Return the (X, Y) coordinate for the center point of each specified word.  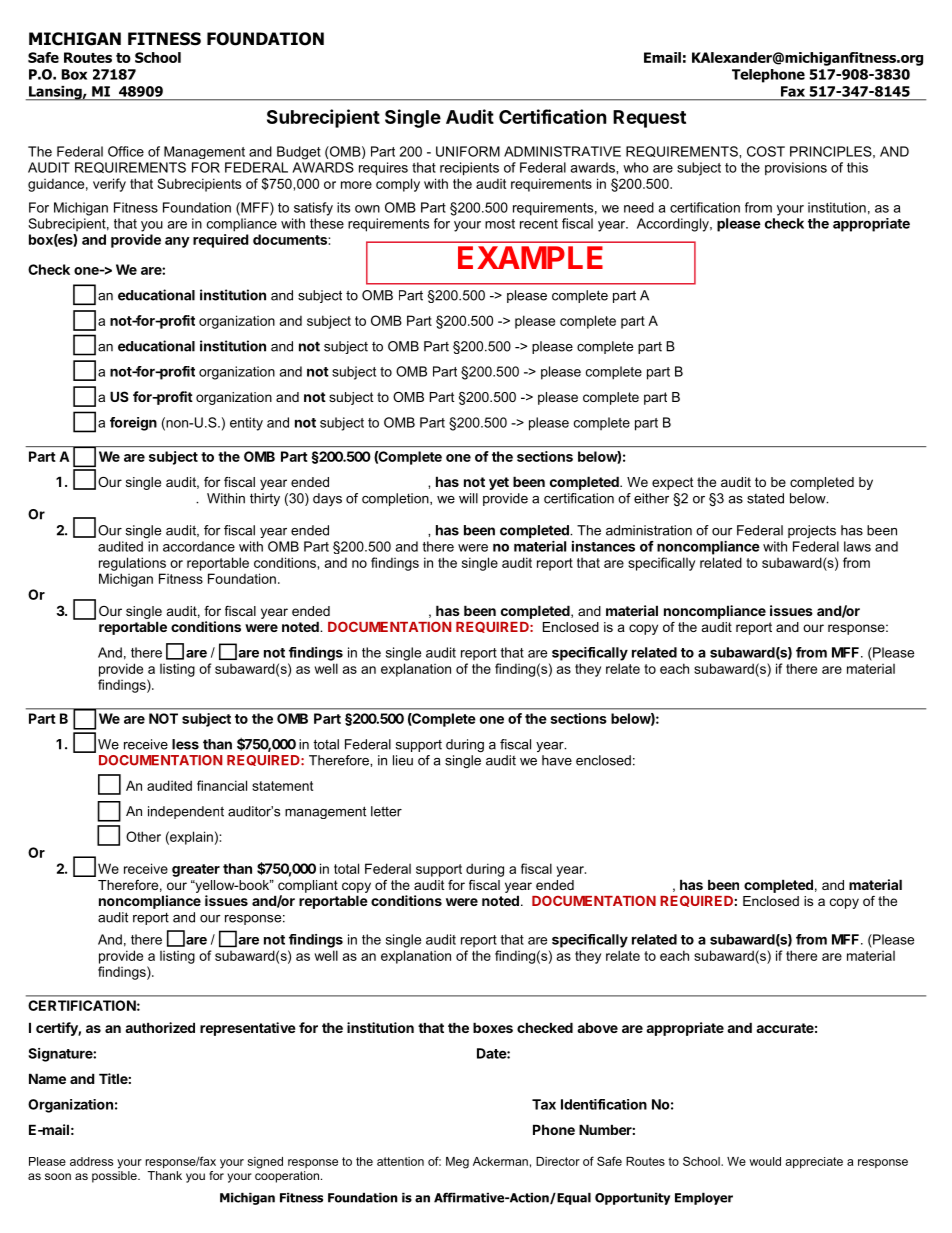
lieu (403, 760)
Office (126, 151)
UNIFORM (468, 151)
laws (857, 546)
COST (766, 151)
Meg (457, 1163)
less (185, 744)
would (765, 1161)
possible (115, 1177)
